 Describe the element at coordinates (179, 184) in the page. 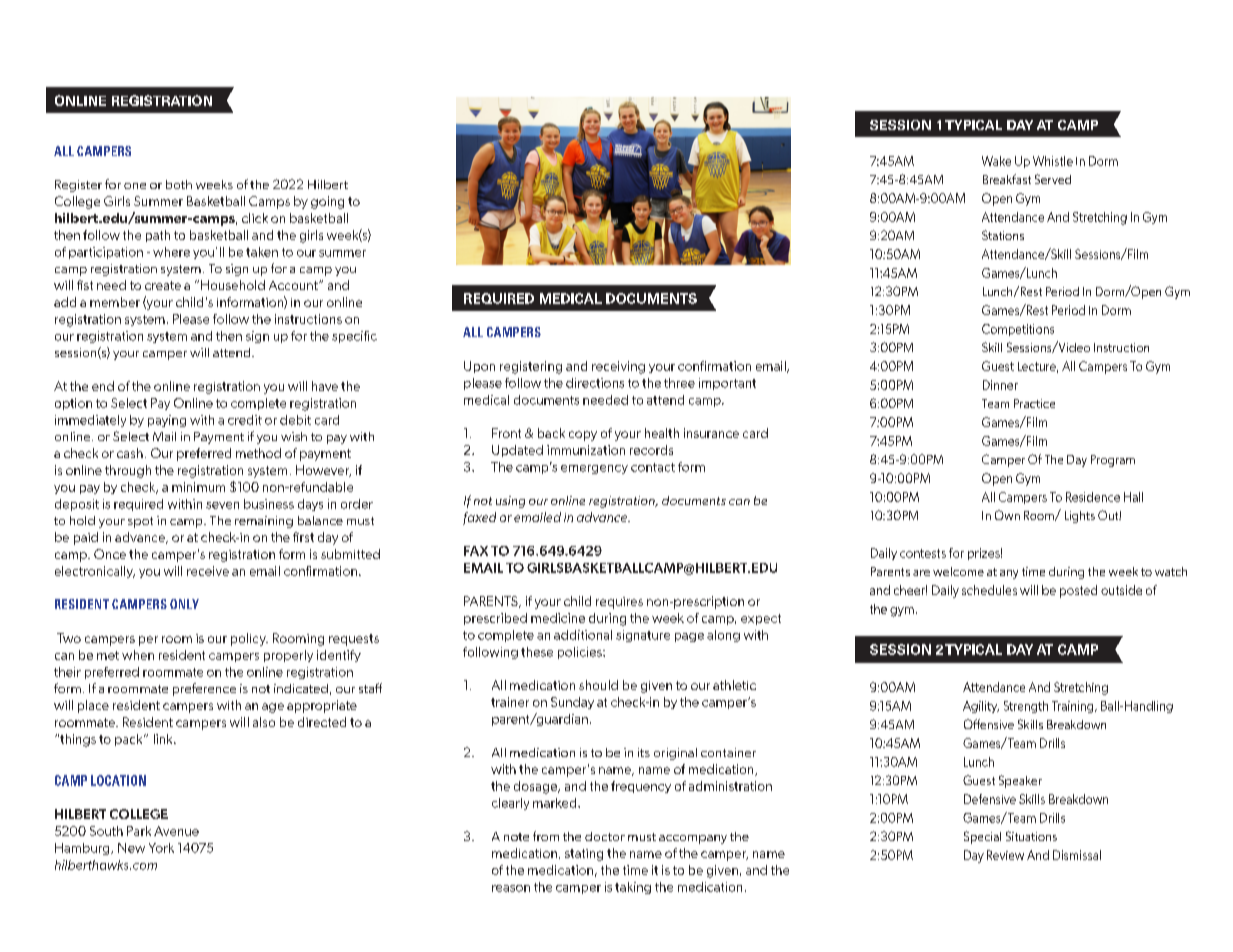

I see `both` at that location.
